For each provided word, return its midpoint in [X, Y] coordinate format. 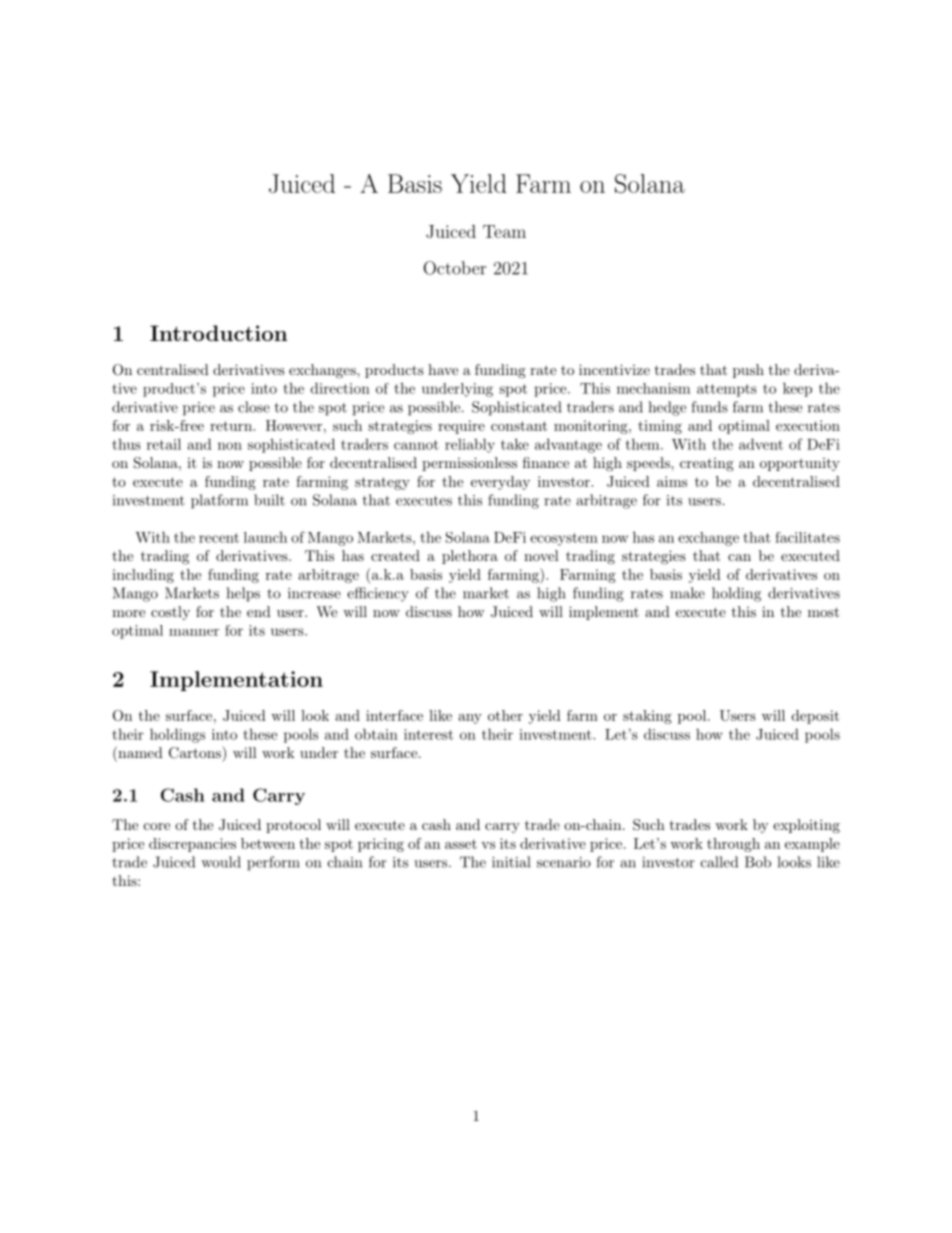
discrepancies [192, 845]
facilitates [807, 537]
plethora [470, 557]
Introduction [218, 333]
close [254, 407]
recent [219, 538]
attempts [727, 390]
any [470, 719]
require [461, 427]
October [455, 268]
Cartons [196, 752]
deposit [815, 717]
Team [504, 231]
